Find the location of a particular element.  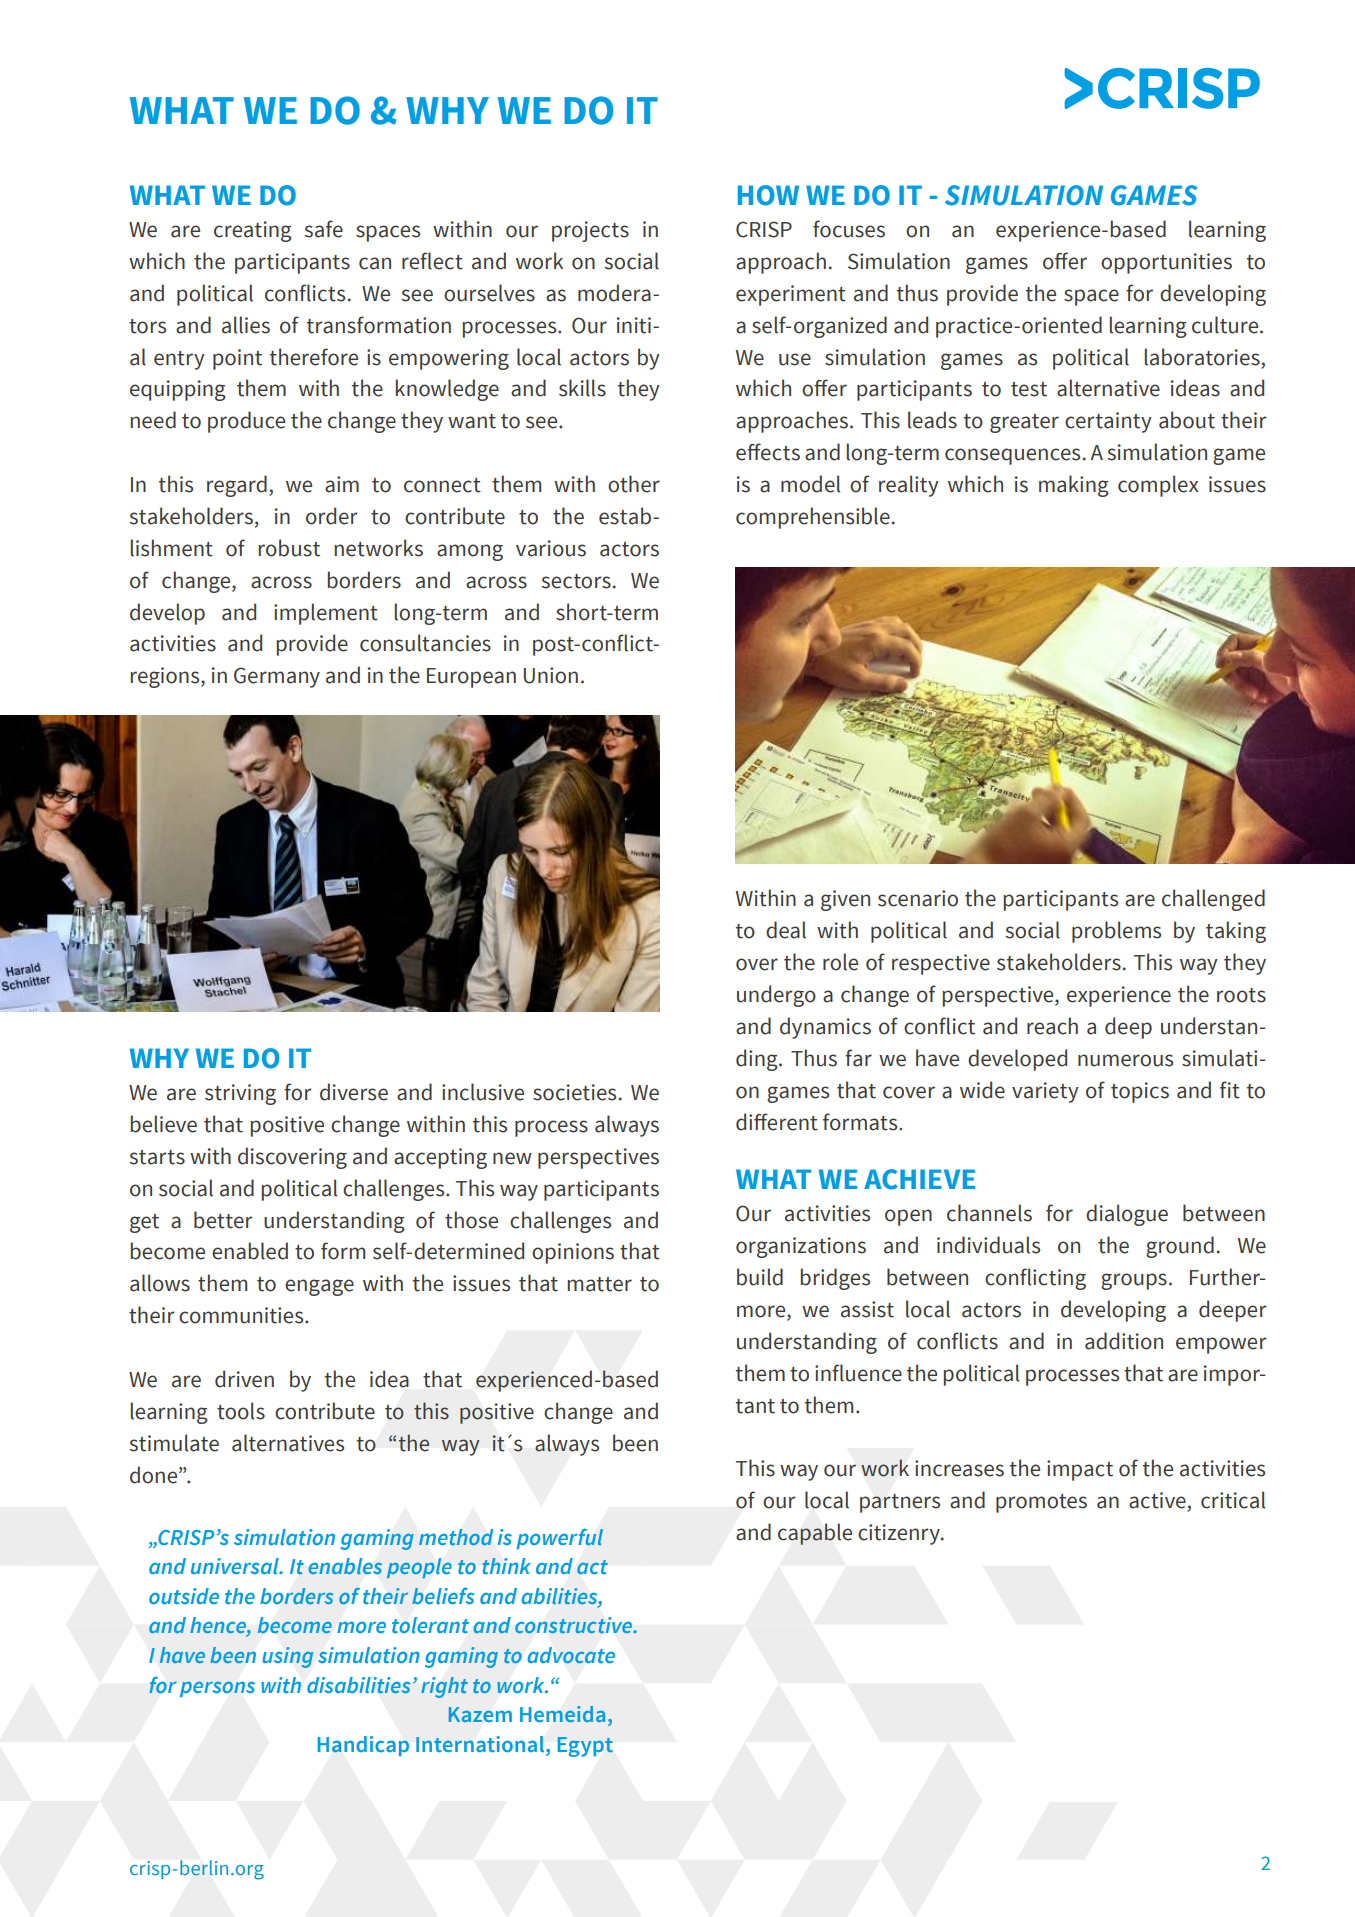

persons is located at coordinates (217, 1689).
